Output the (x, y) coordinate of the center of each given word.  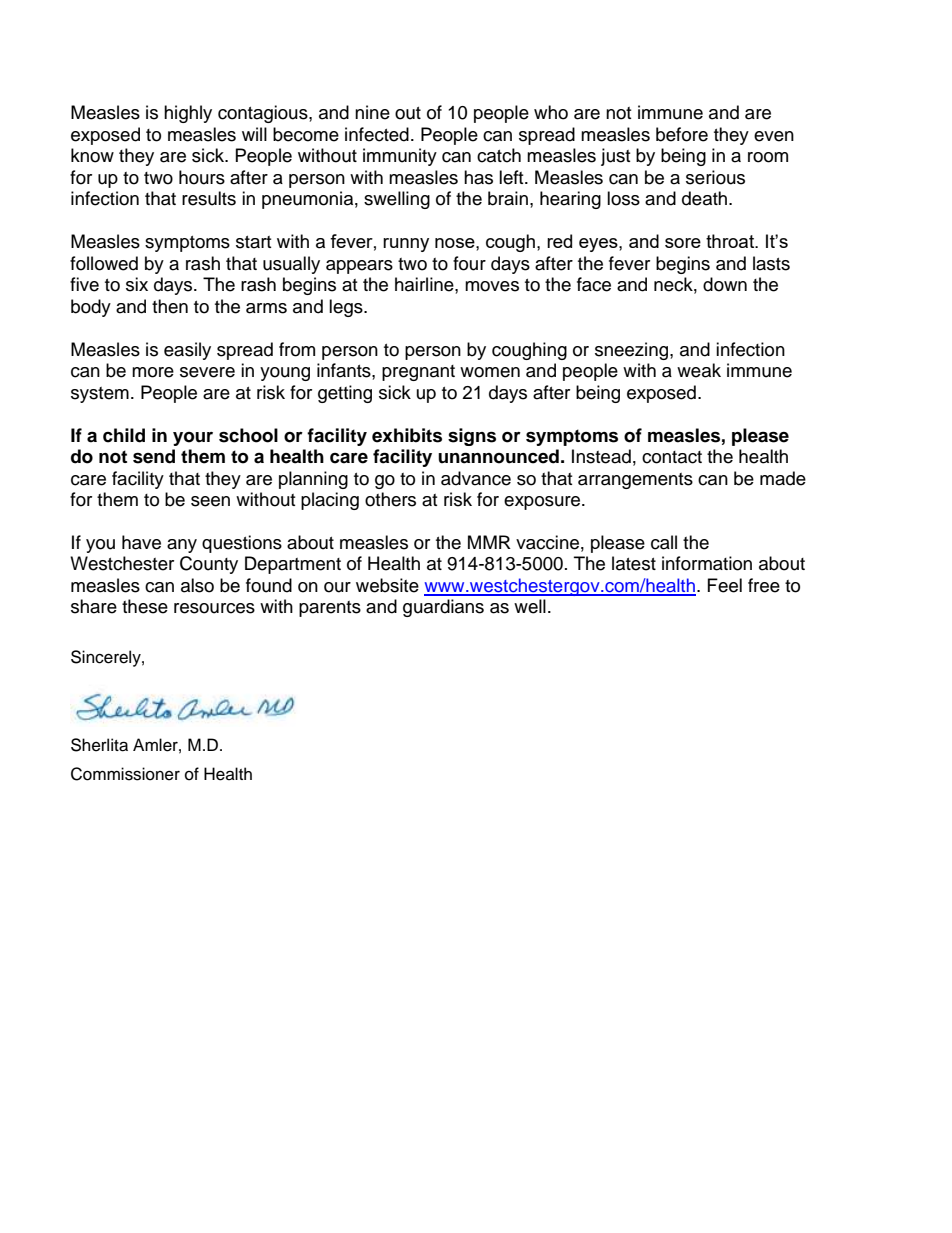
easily (187, 351)
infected (377, 134)
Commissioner (125, 774)
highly (188, 114)
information (707, 563)
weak (699, 370)
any (182, 546)
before (682, 134)
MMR (489, 542)
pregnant (418, 373)
